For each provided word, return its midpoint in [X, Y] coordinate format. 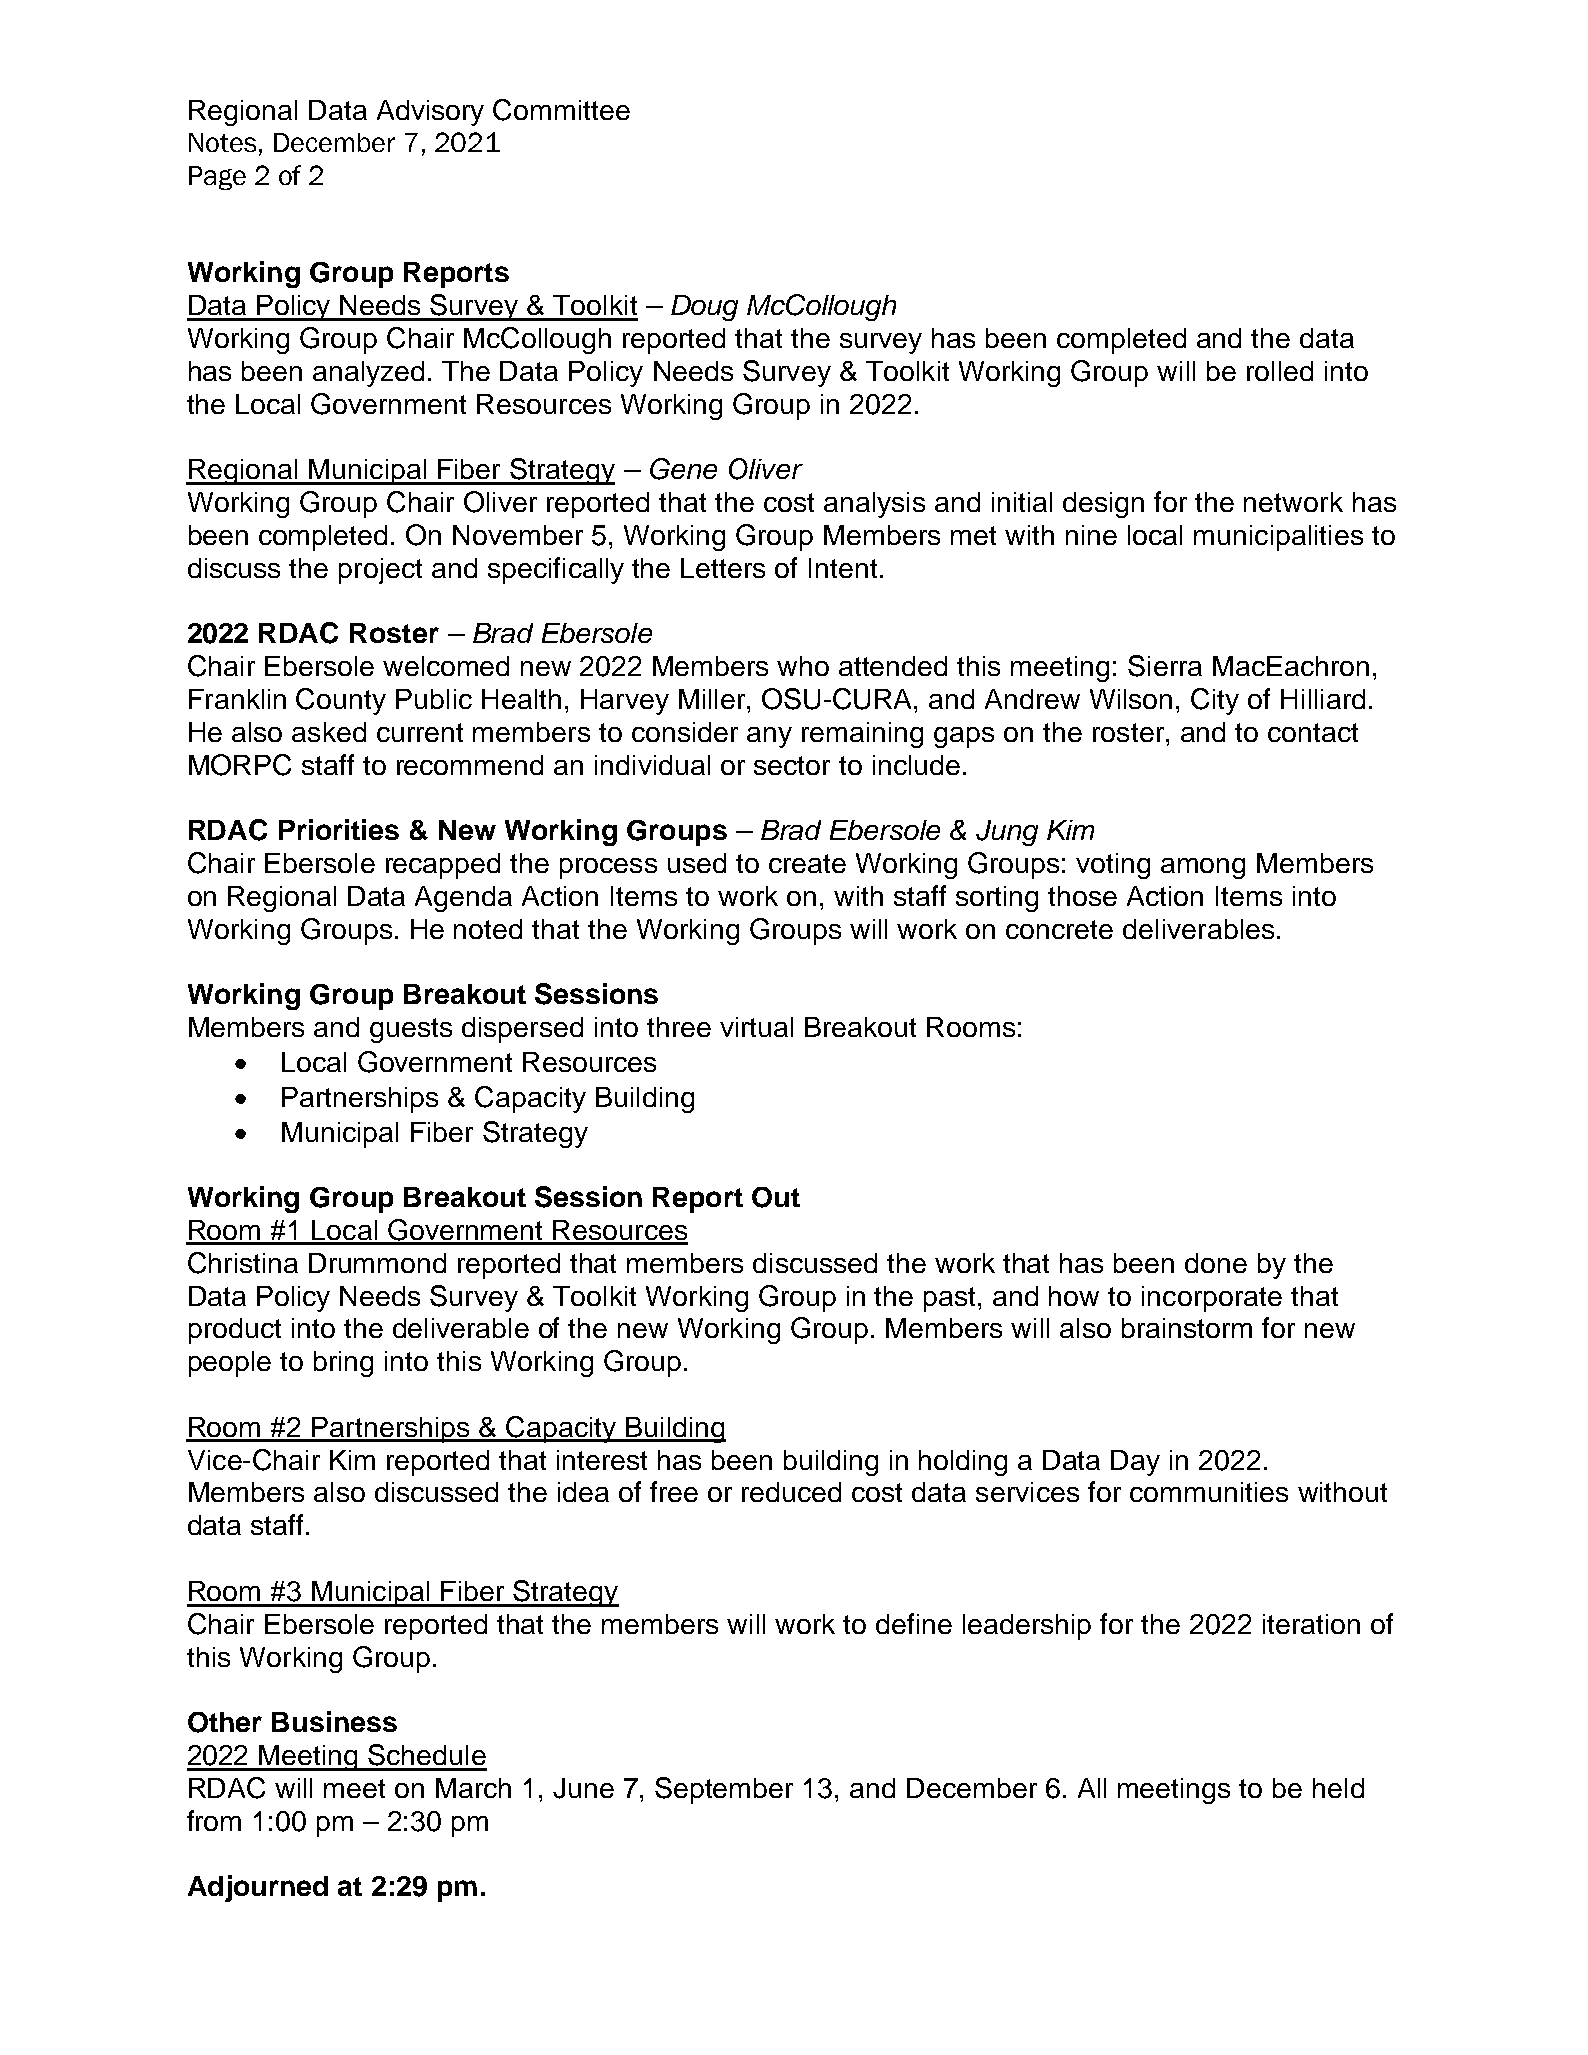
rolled [1280, 371]
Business [334, 1721]
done [1216, 1263]
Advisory [430, 113]
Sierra [1165, 666]
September [724, 1790]
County [341, 701]
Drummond [377, 1263]
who [803, 666]
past [951, 1299]
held [1338, 1788]
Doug [704, 308]
